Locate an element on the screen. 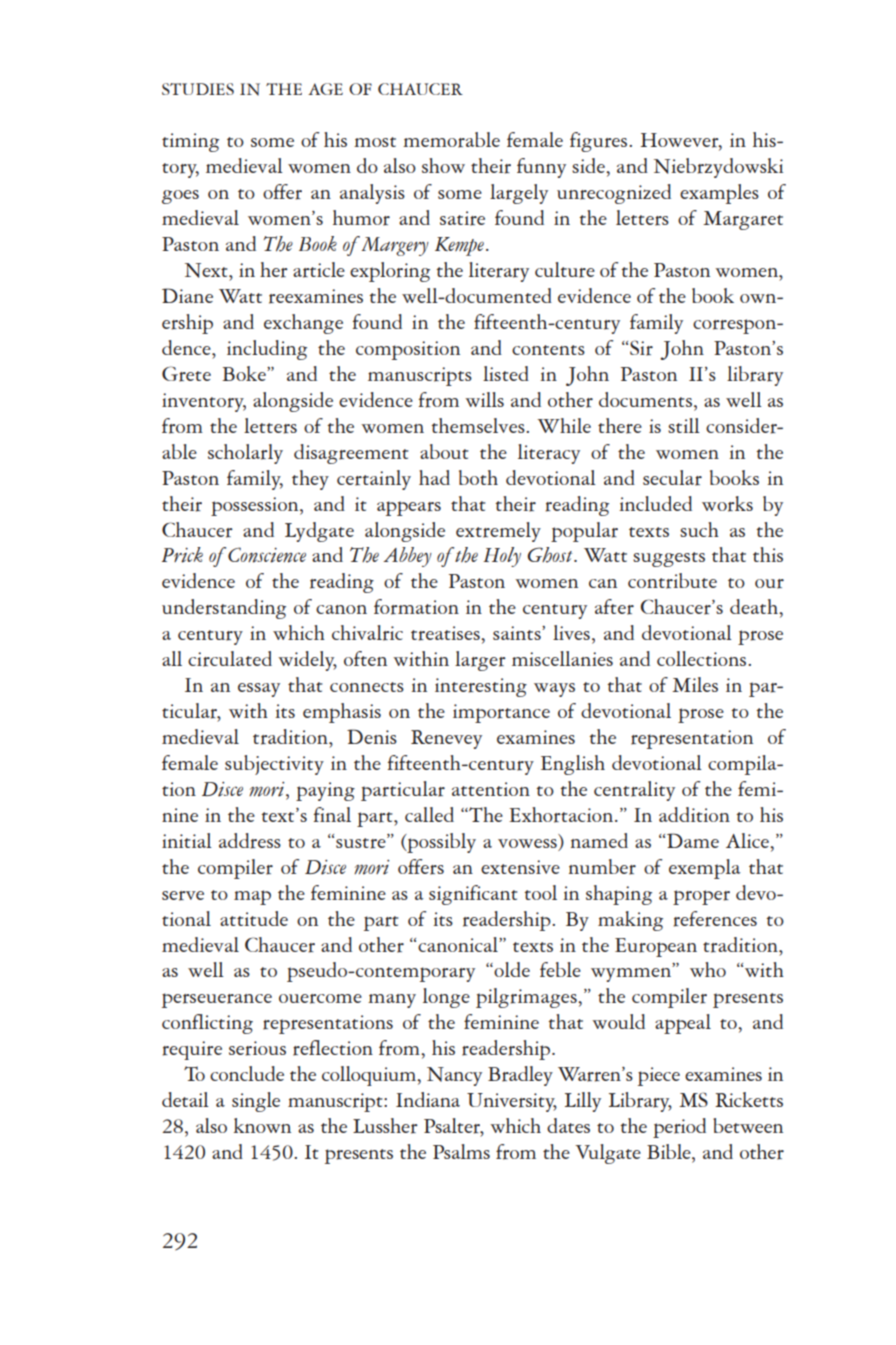  map is located at coordinates (252, 897).
